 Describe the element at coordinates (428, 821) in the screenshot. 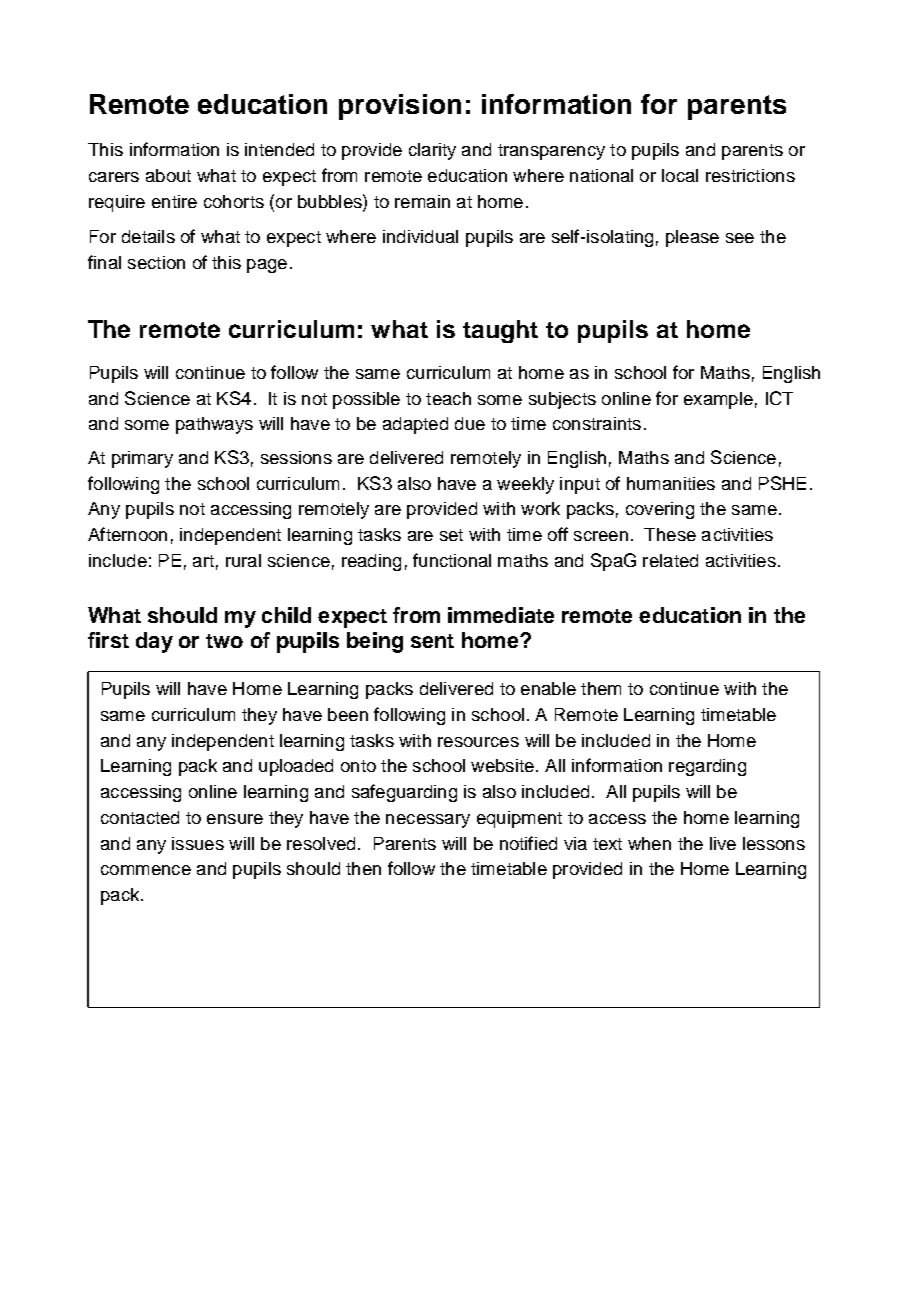

I see `necessary` at that location.
